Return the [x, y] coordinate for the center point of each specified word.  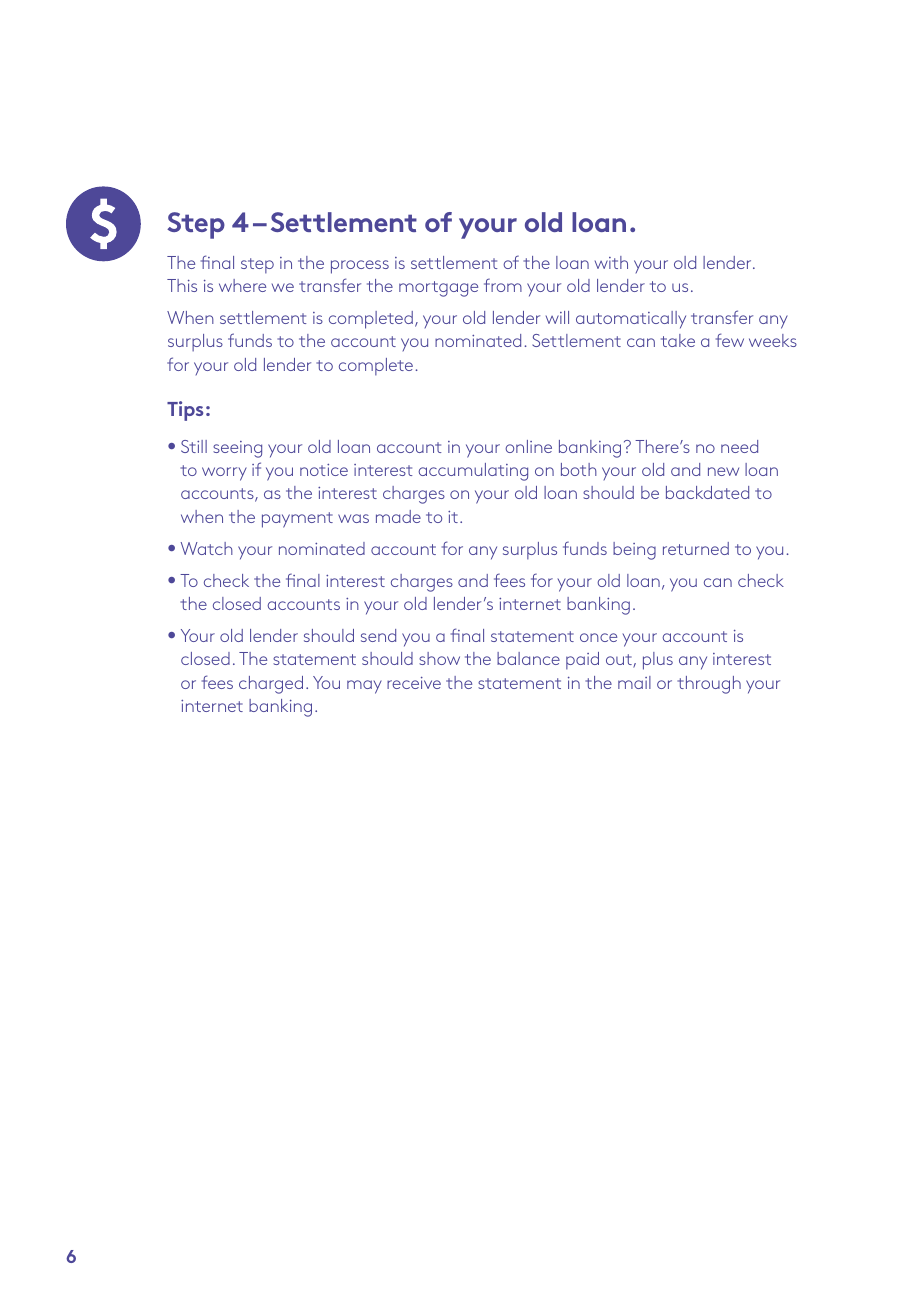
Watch [207, 548]
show [439, 658]
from [503, 285]
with [611, 262]
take [678, 340]
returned [696, 548]
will [557, 317]
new [723, 471]
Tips [185, 411]
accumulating [473, 472]
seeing [237, 449]
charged [271, 685]
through [709, 685]
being [634, 551]
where [242, 285]
